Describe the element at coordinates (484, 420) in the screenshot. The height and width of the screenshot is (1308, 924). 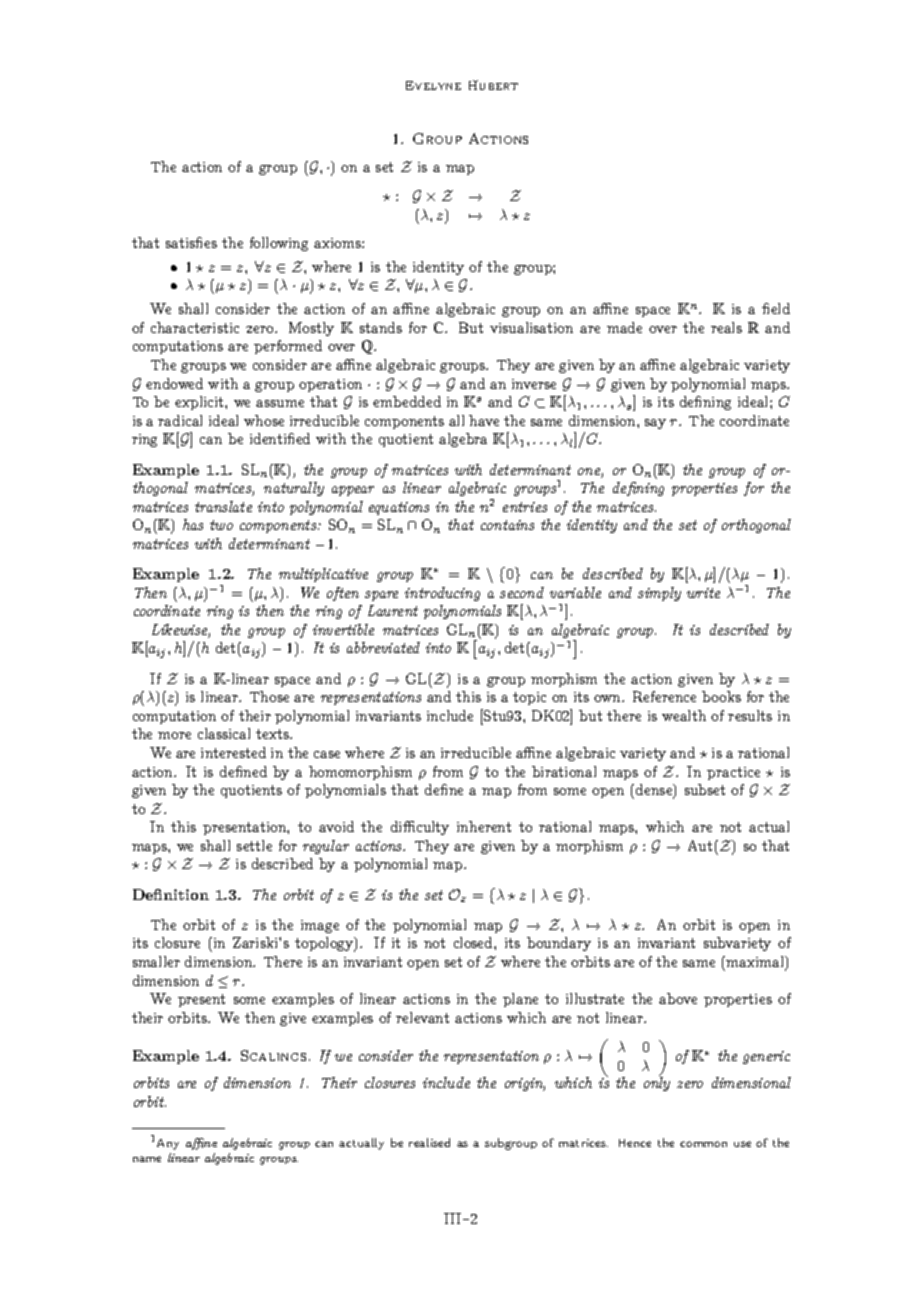
I see `have` at that location.
